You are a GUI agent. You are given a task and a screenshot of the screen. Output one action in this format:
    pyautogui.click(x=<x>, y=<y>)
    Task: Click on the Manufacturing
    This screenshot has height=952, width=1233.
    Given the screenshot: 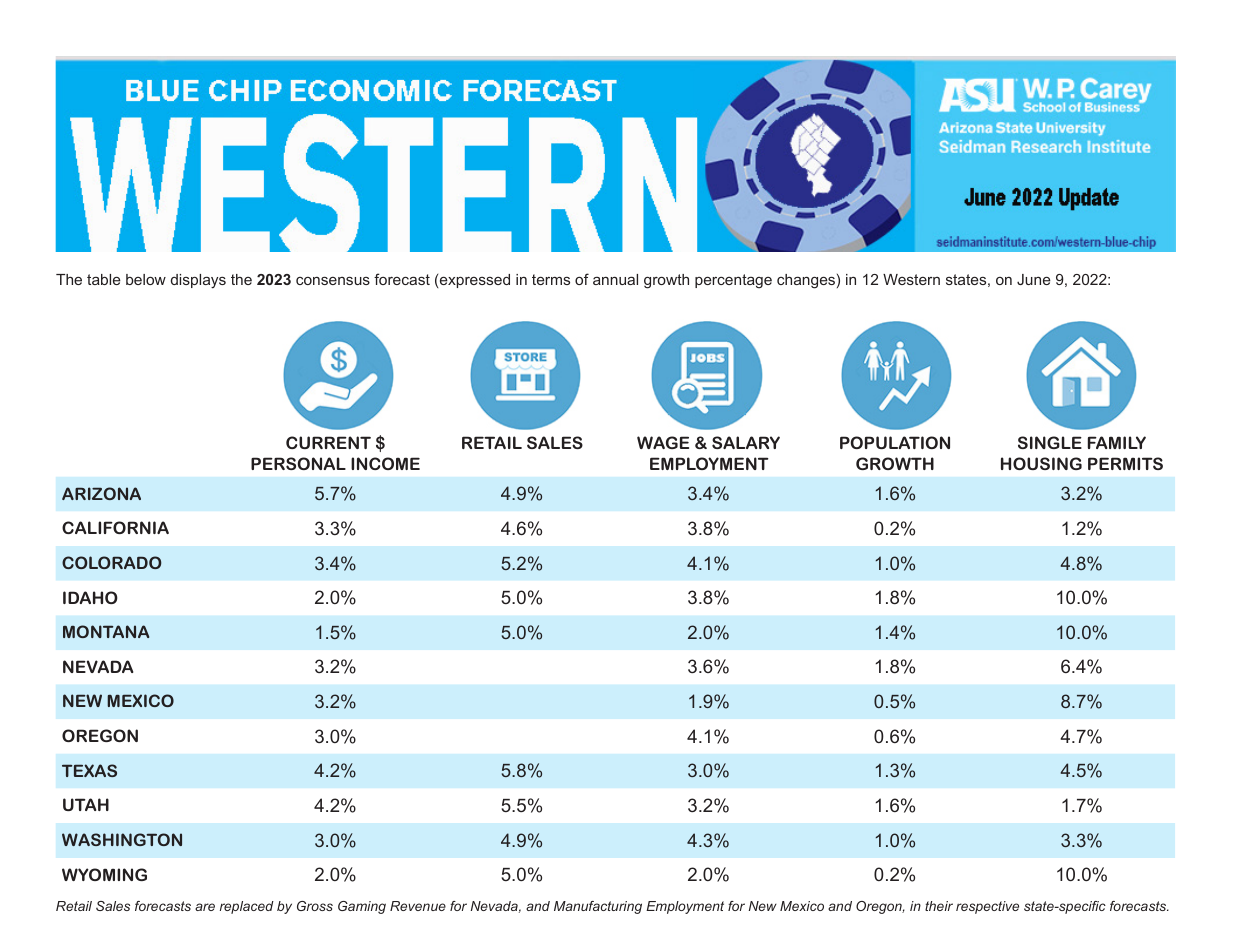 What is the action you would take?
    pyautogui.click(x=598, y=907)
